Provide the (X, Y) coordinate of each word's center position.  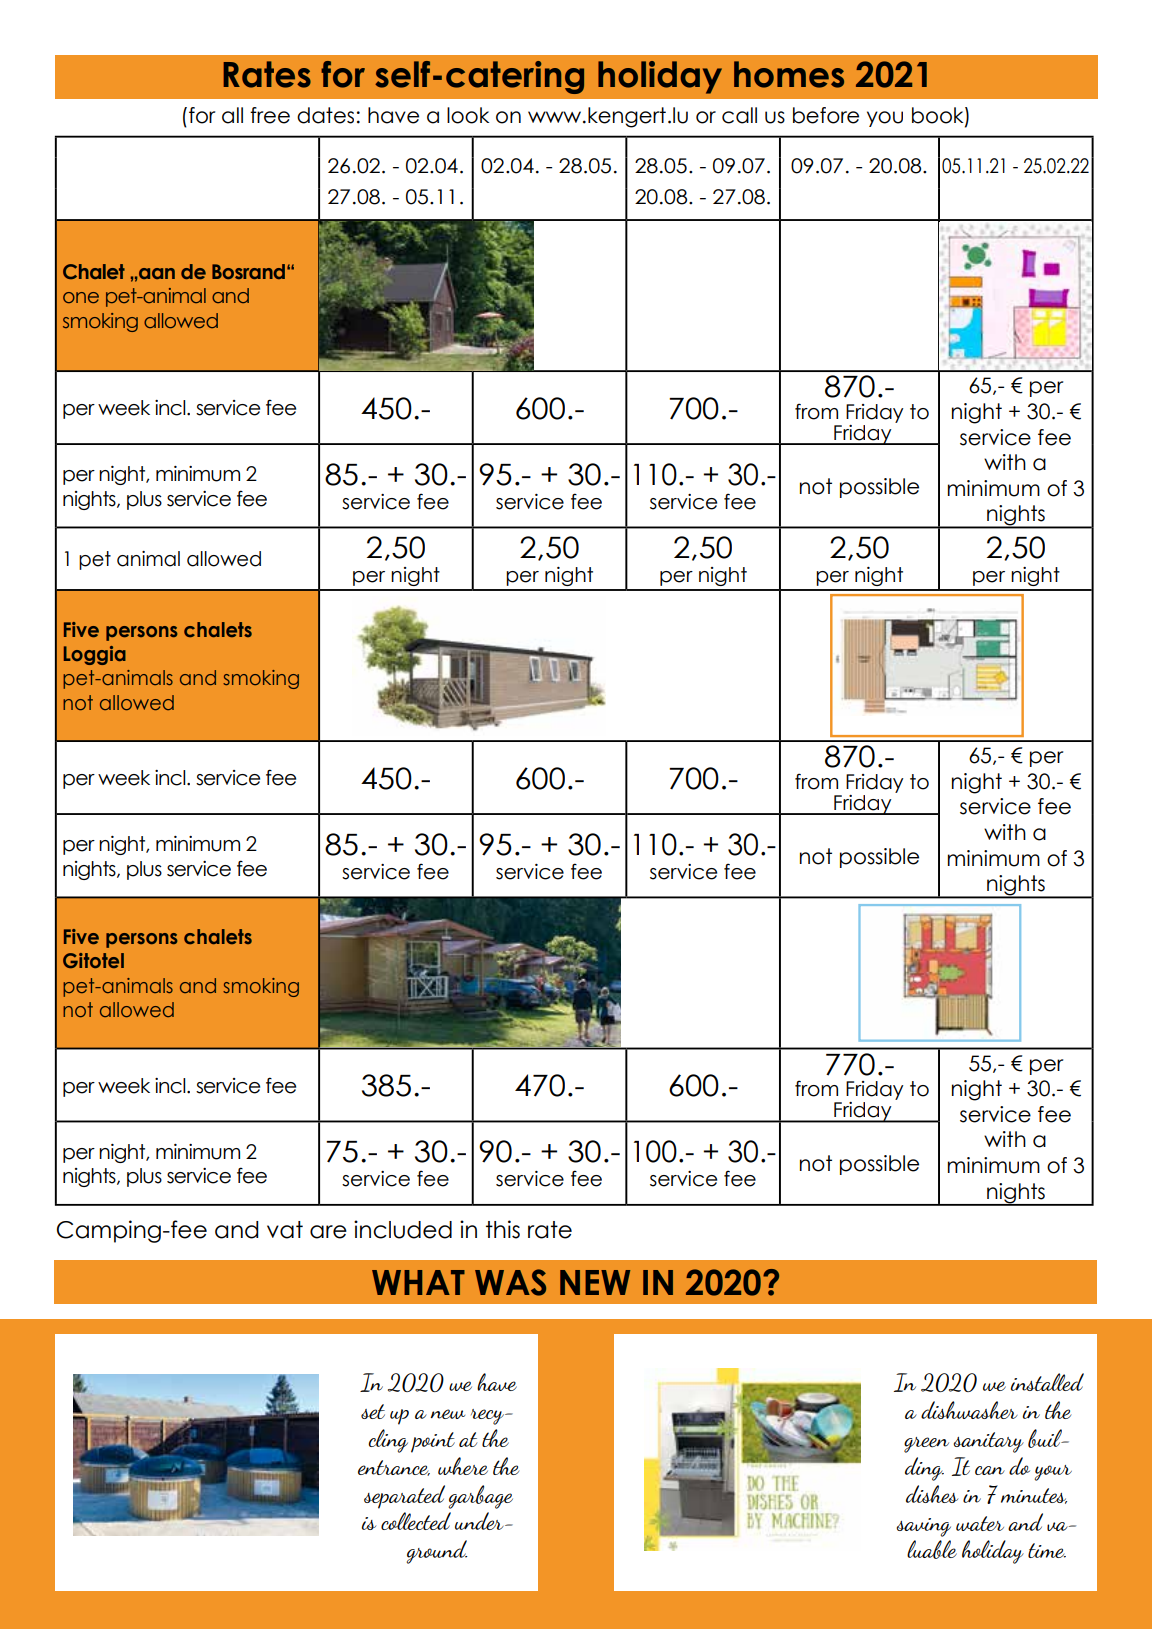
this (503, 1229)
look (468, 115)
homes (789, 74)
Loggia (95, 655)
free (270, 115)
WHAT (418, 1282)
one (81, 297)
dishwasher (969, 1410)
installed (1047, 1382)
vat (285, 1230)
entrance (394, 1468)
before (826, 115)
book (939, 116)
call (739, 115)
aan (156, 273)
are (328, 1232)
